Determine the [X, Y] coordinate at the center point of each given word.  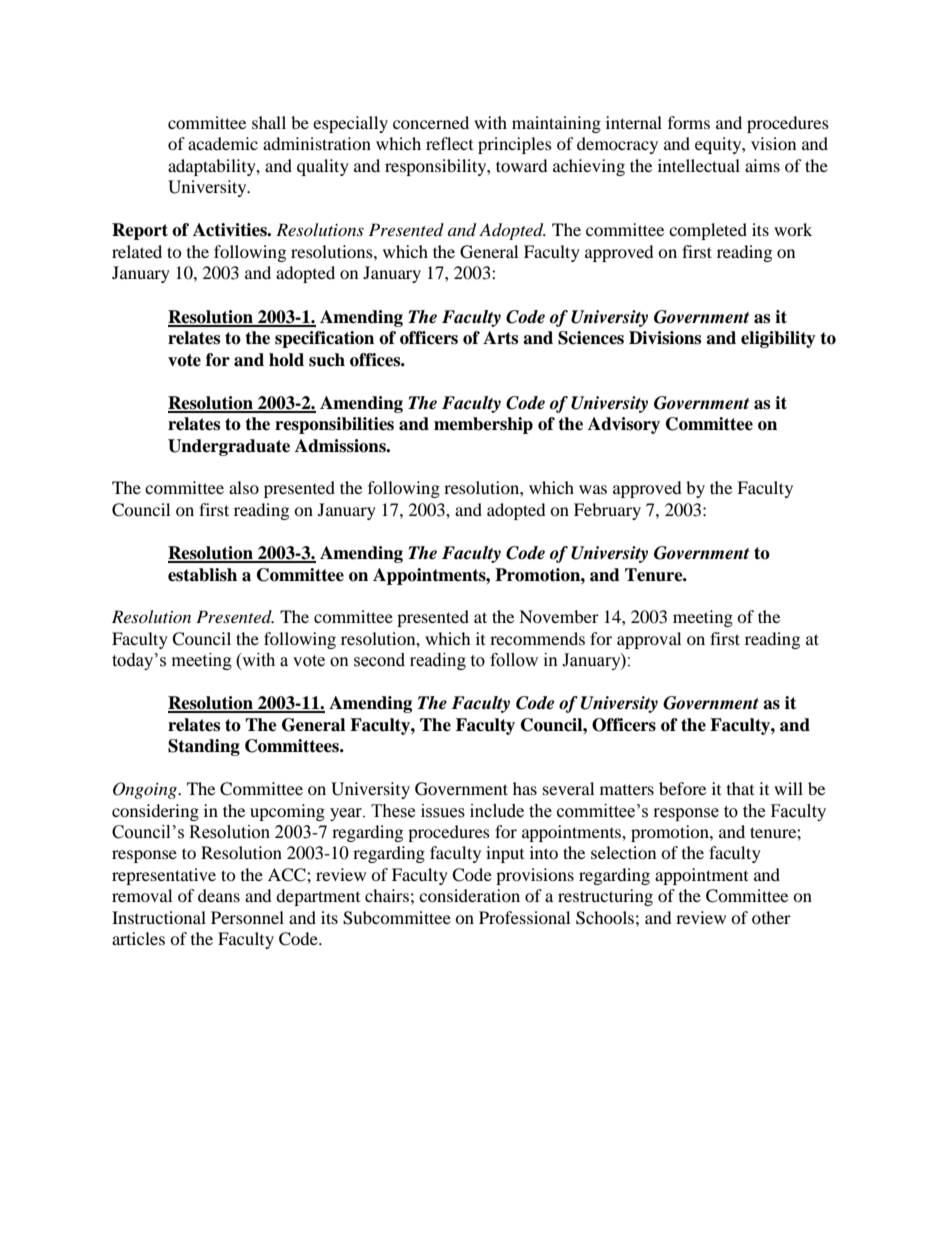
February [607, 511]
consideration [469, 895]
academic [223, 143]
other [771, 917]
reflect [449, 143]
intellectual [699, 165]
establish [202, 575]
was [593, 489]
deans [219, 895]
